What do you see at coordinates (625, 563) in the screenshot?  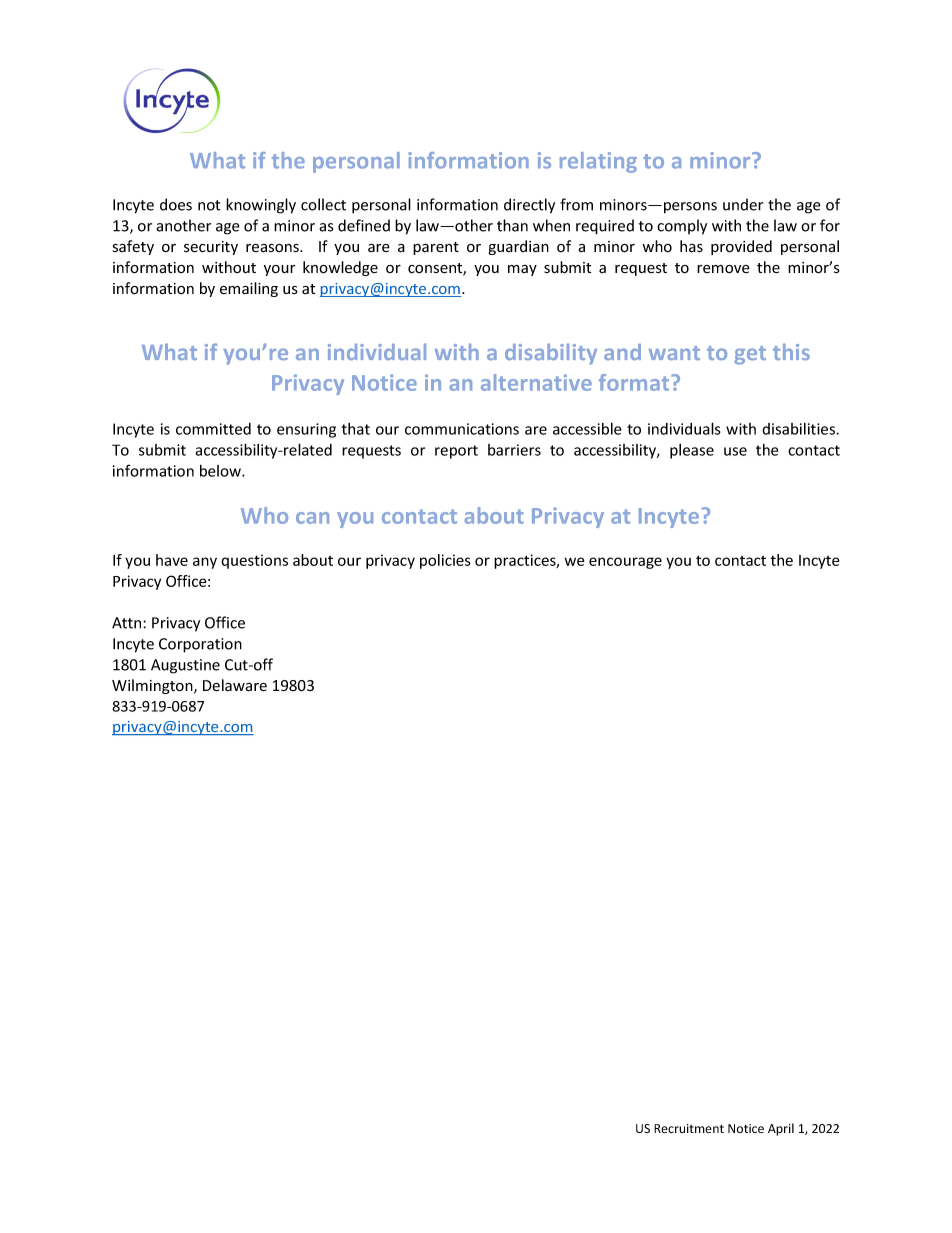 I see `encourage` at bounding box center [625, 563].
